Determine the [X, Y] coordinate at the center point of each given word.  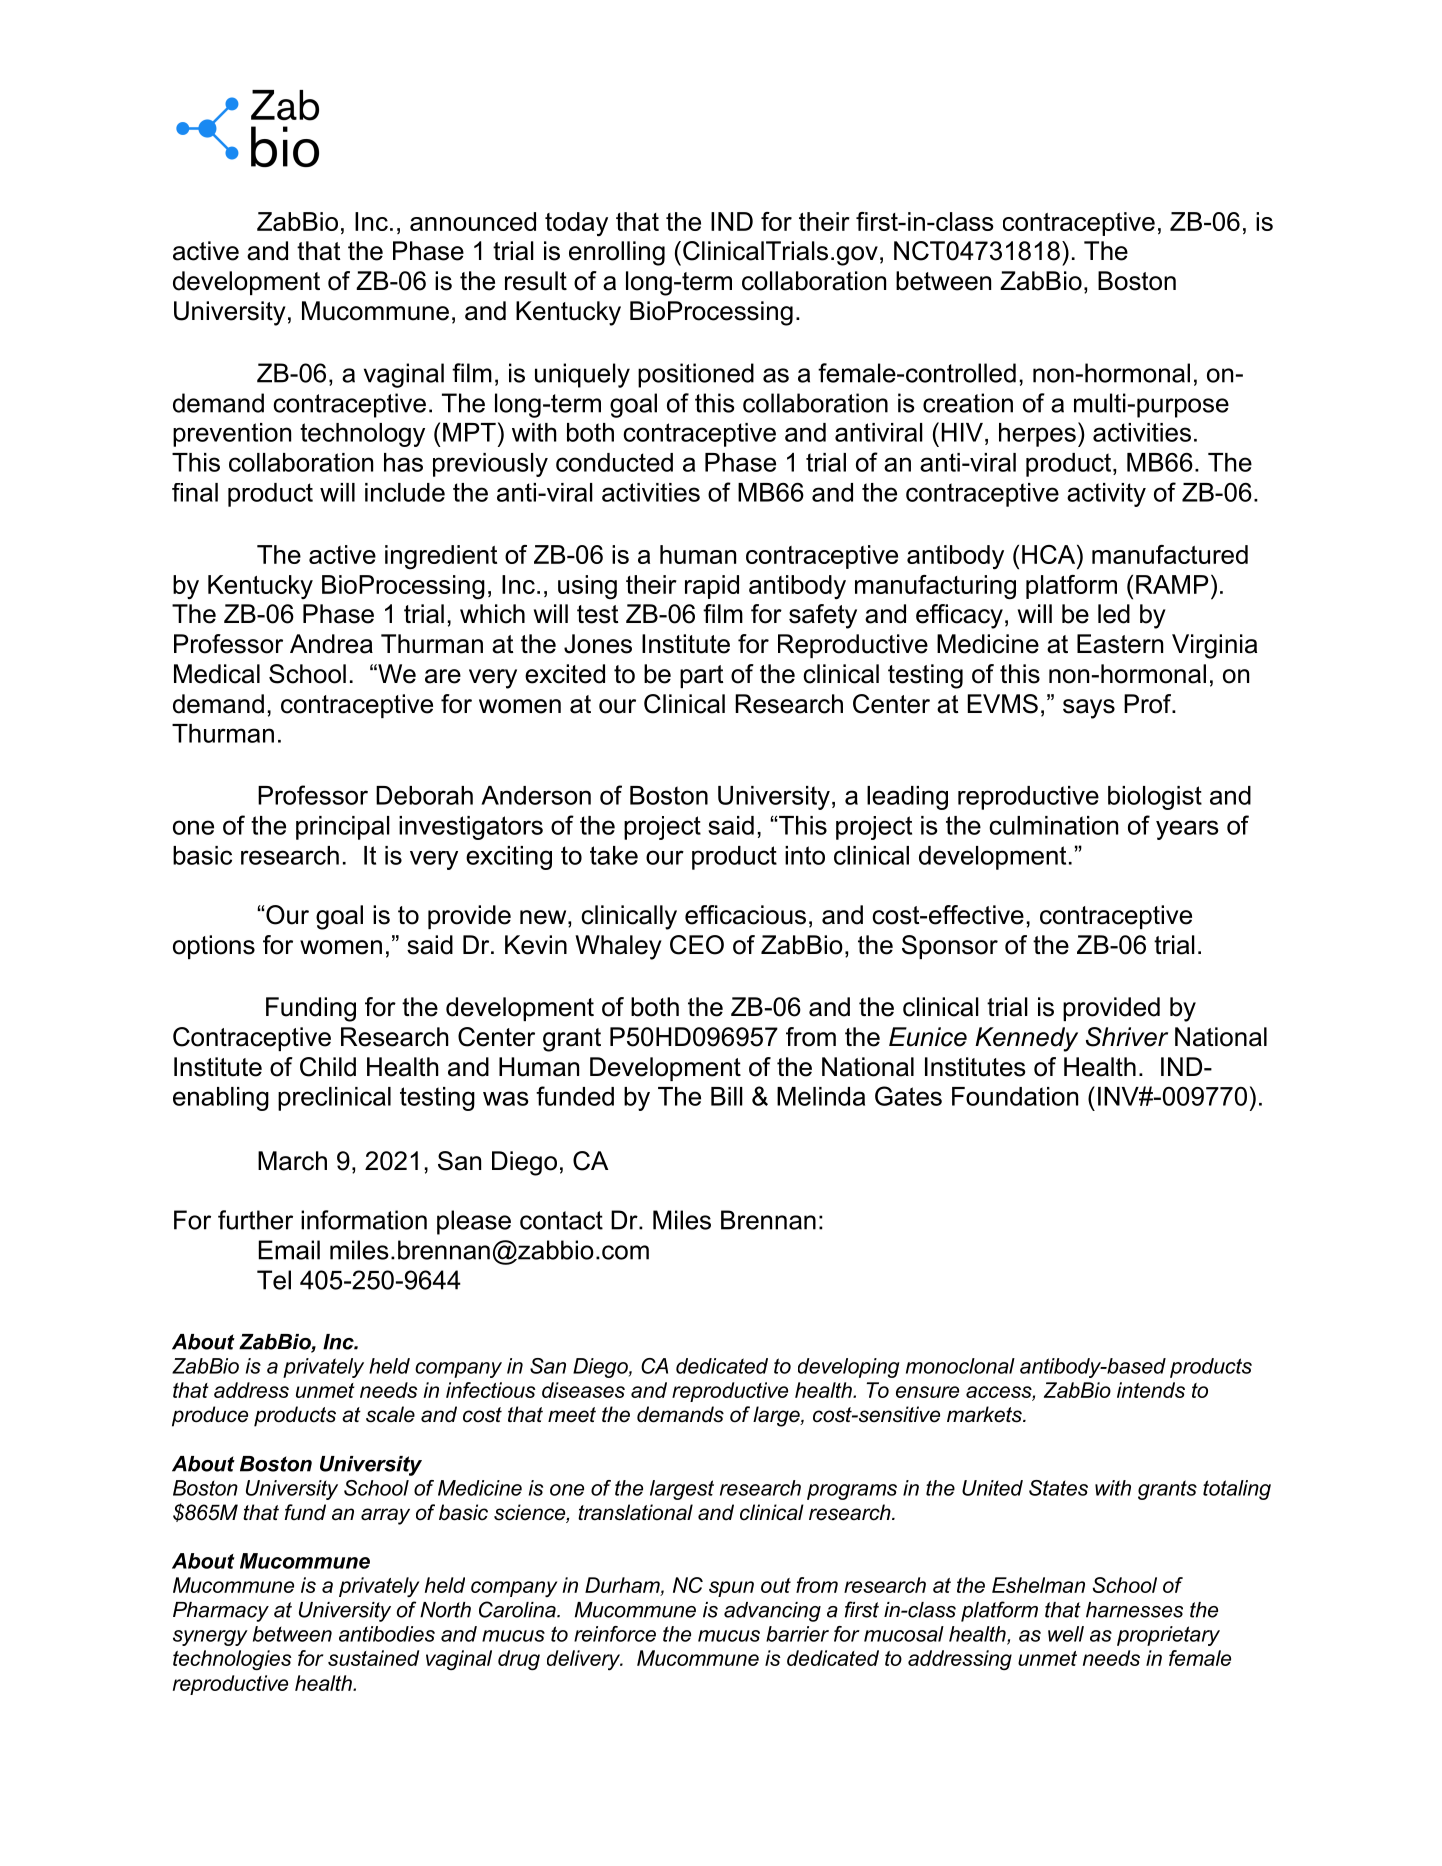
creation [968, 403]
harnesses [1134, 1610]
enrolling [617, 253]
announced [473, 221]
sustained [373, 1658]
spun [731, 1589]
